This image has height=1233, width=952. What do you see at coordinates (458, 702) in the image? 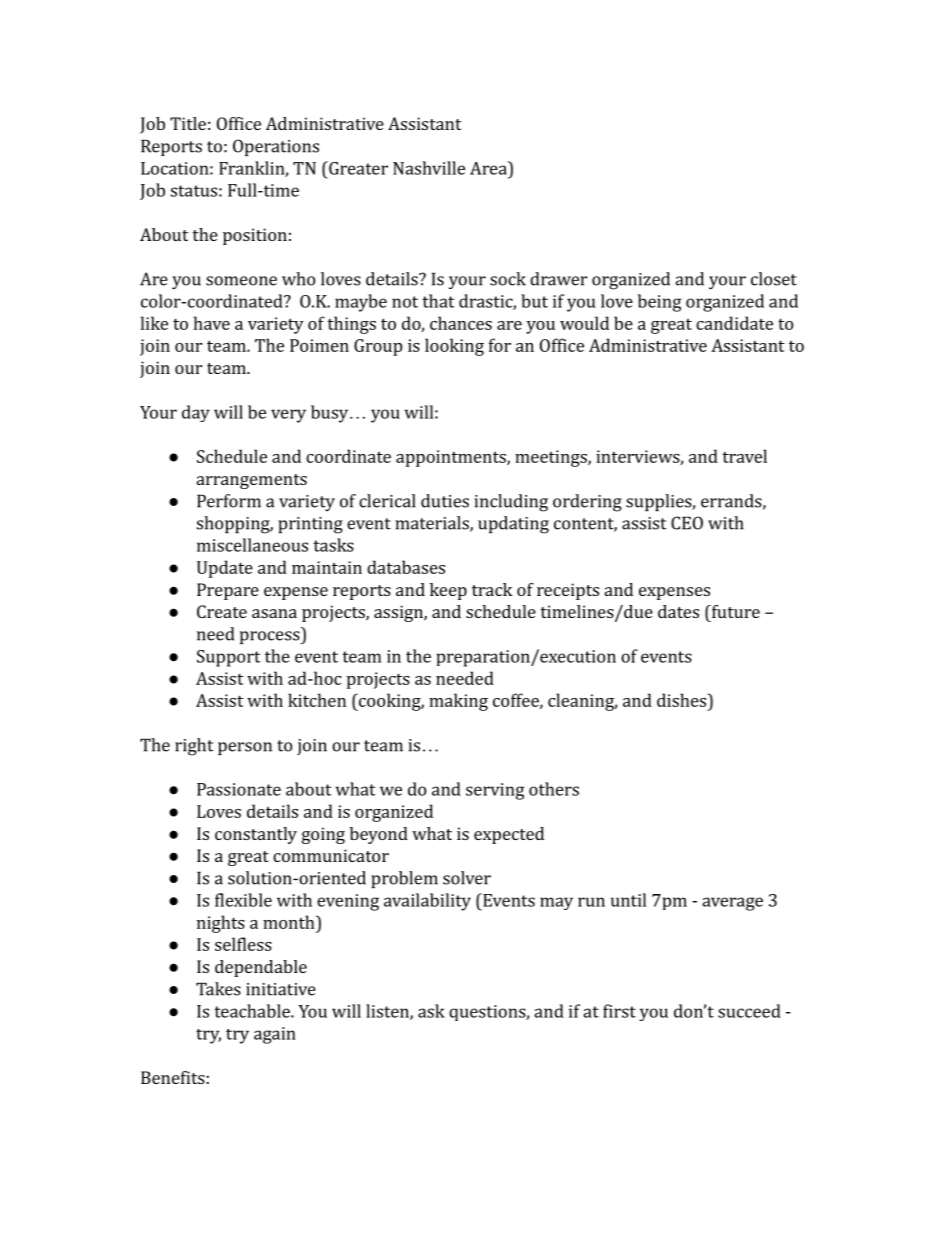
I see `making` at bounding box center [458, 702].
